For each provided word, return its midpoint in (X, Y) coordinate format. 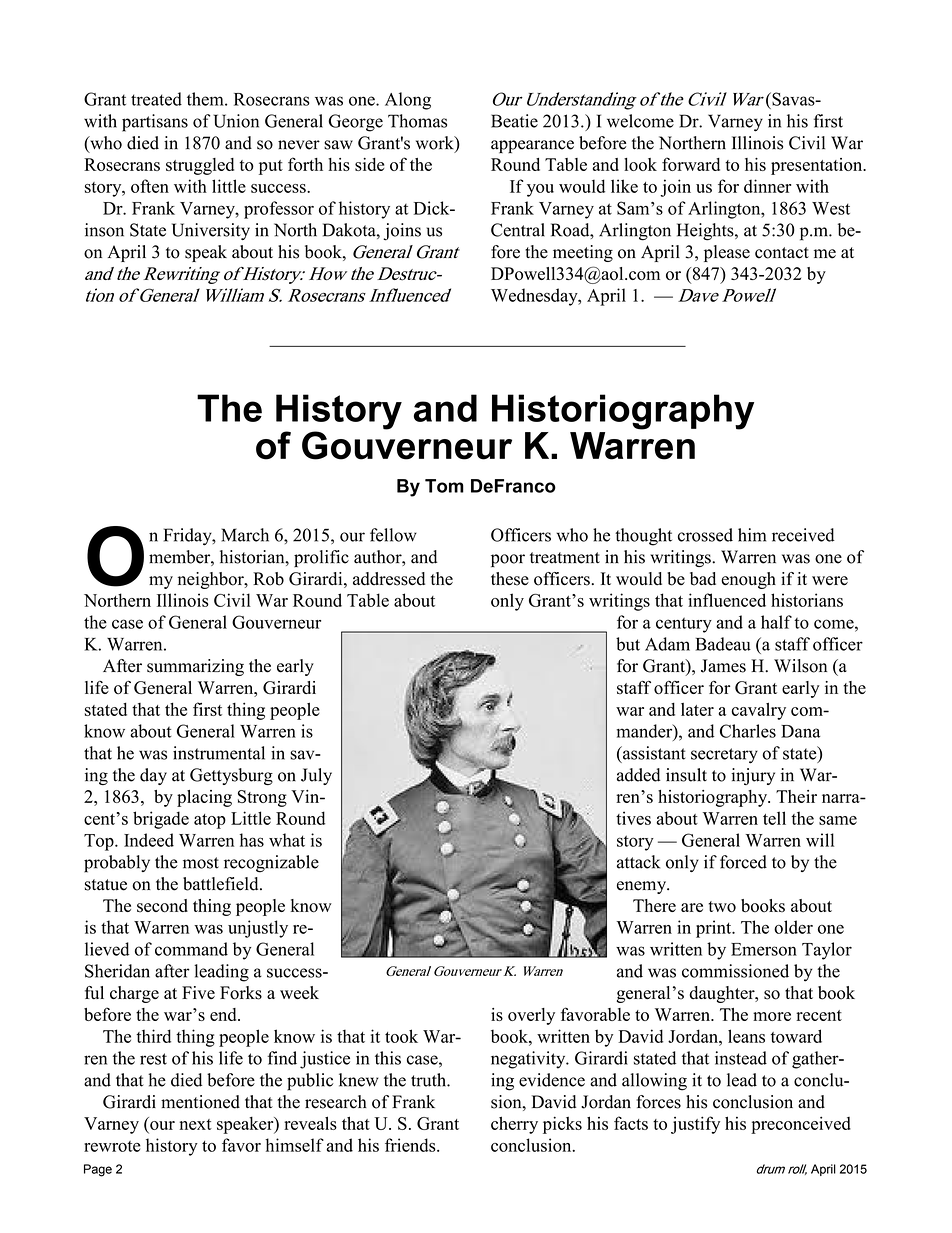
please (727, 253)
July (316, 776)
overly (531, 1016)
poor (508, 560)
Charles (748, 731)
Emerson (764, 949)
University (211, 231)
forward (691, 164)
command (191, 949)
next (196, 1124)
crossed (705, 535)
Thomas (417, 121)
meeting (583, 253)
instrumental (219, 753)
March (245, 535)
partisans (155, 123)
